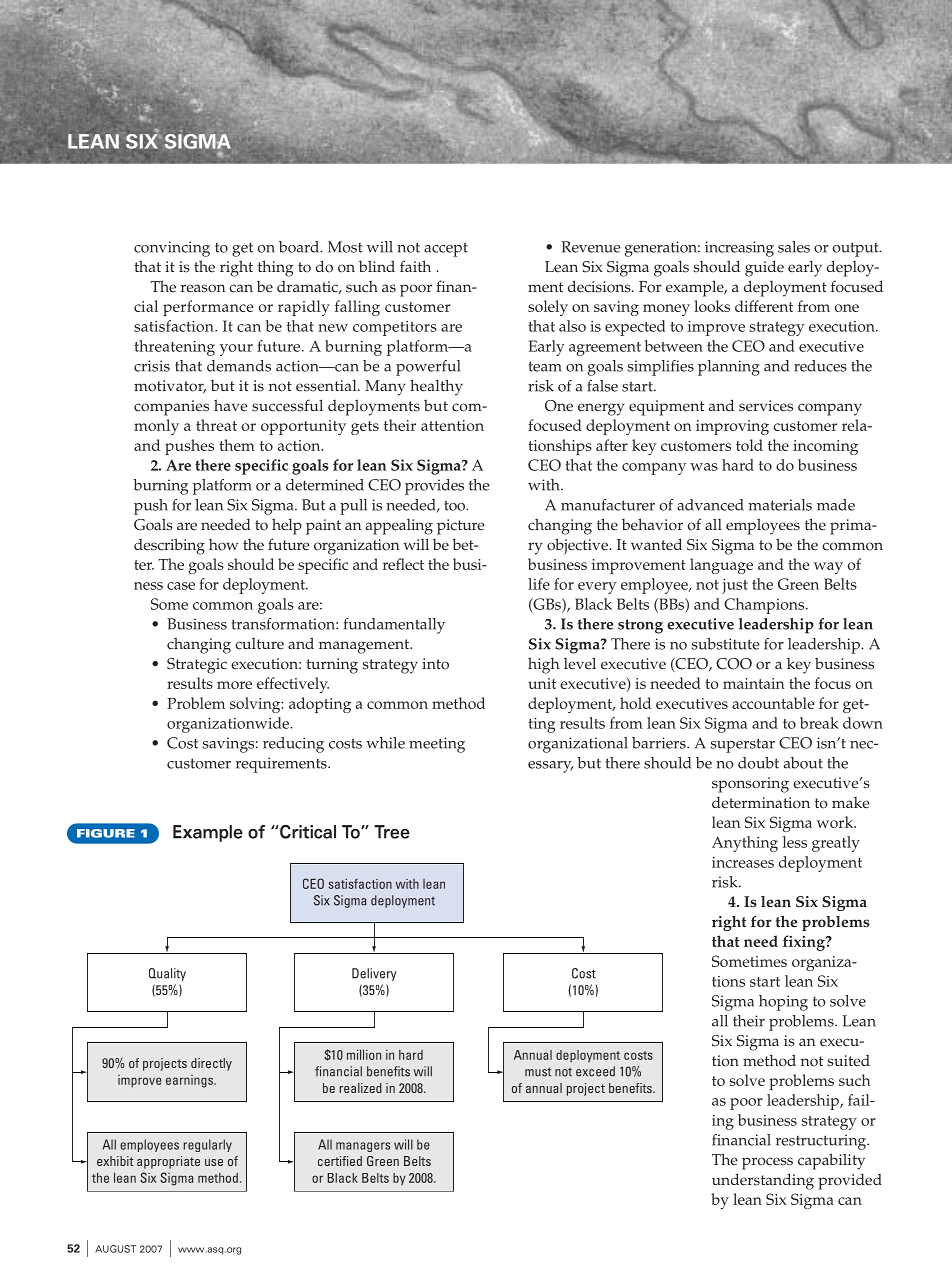 Image resolution: width=952 pixels, height=1280 pixels. What do you see at coordinates (203, 288) in the screenshot?
I see `reason` at bounding box center [203, 288].
